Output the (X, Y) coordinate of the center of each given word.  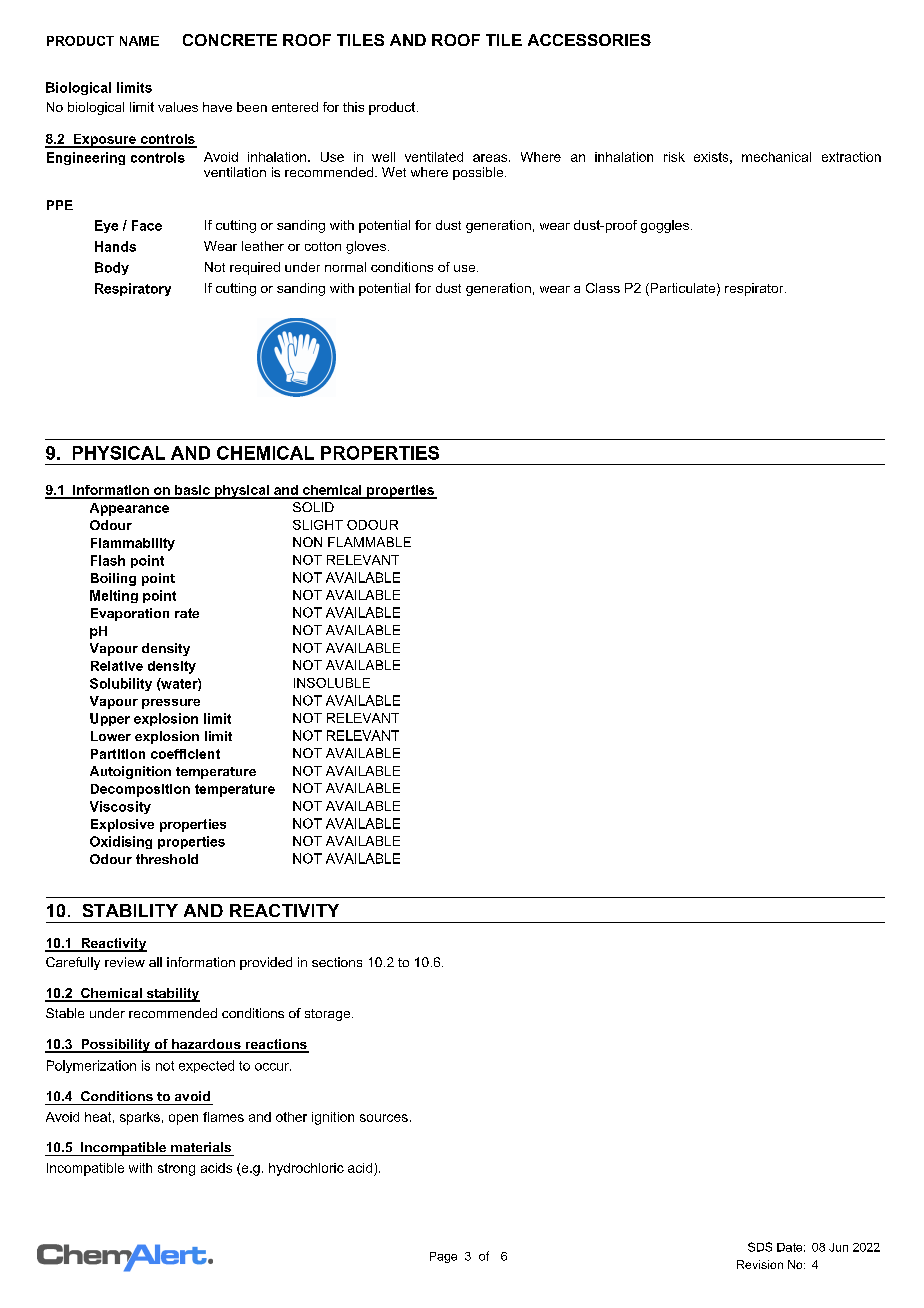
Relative (117, 666)
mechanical (776, 157)
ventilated (434, 157)
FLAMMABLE (369, 542)
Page (443, 1257)
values (178, 107)
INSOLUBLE (332, 683)
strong (176, 1169)
